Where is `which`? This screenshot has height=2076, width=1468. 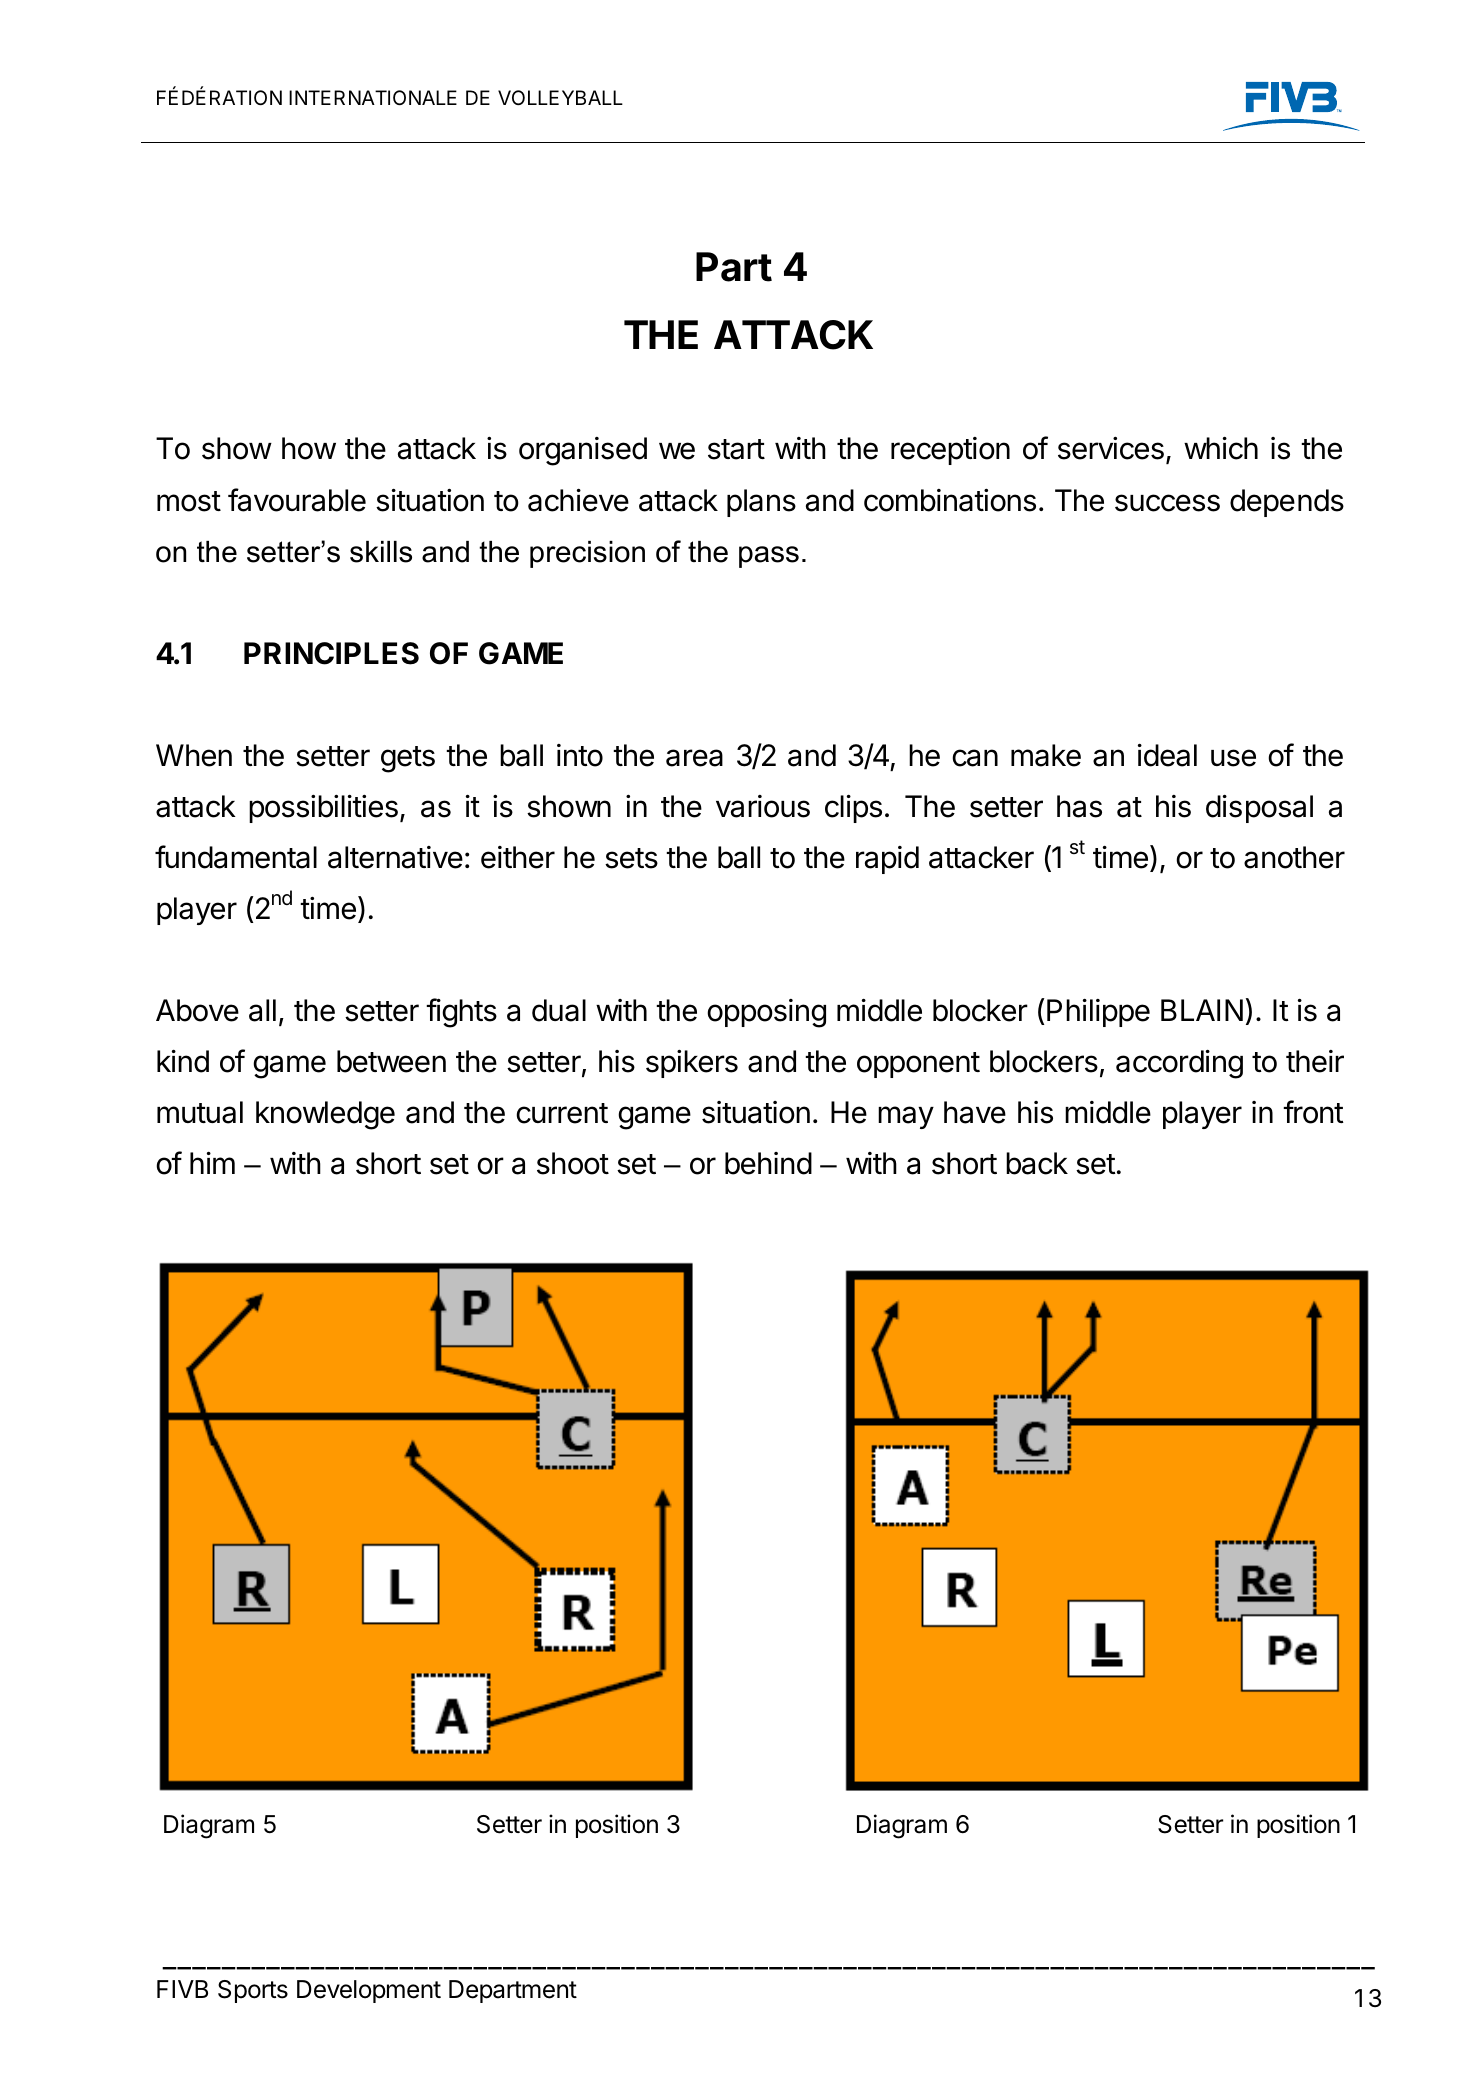 which is located at coordinates (1221, 448).
